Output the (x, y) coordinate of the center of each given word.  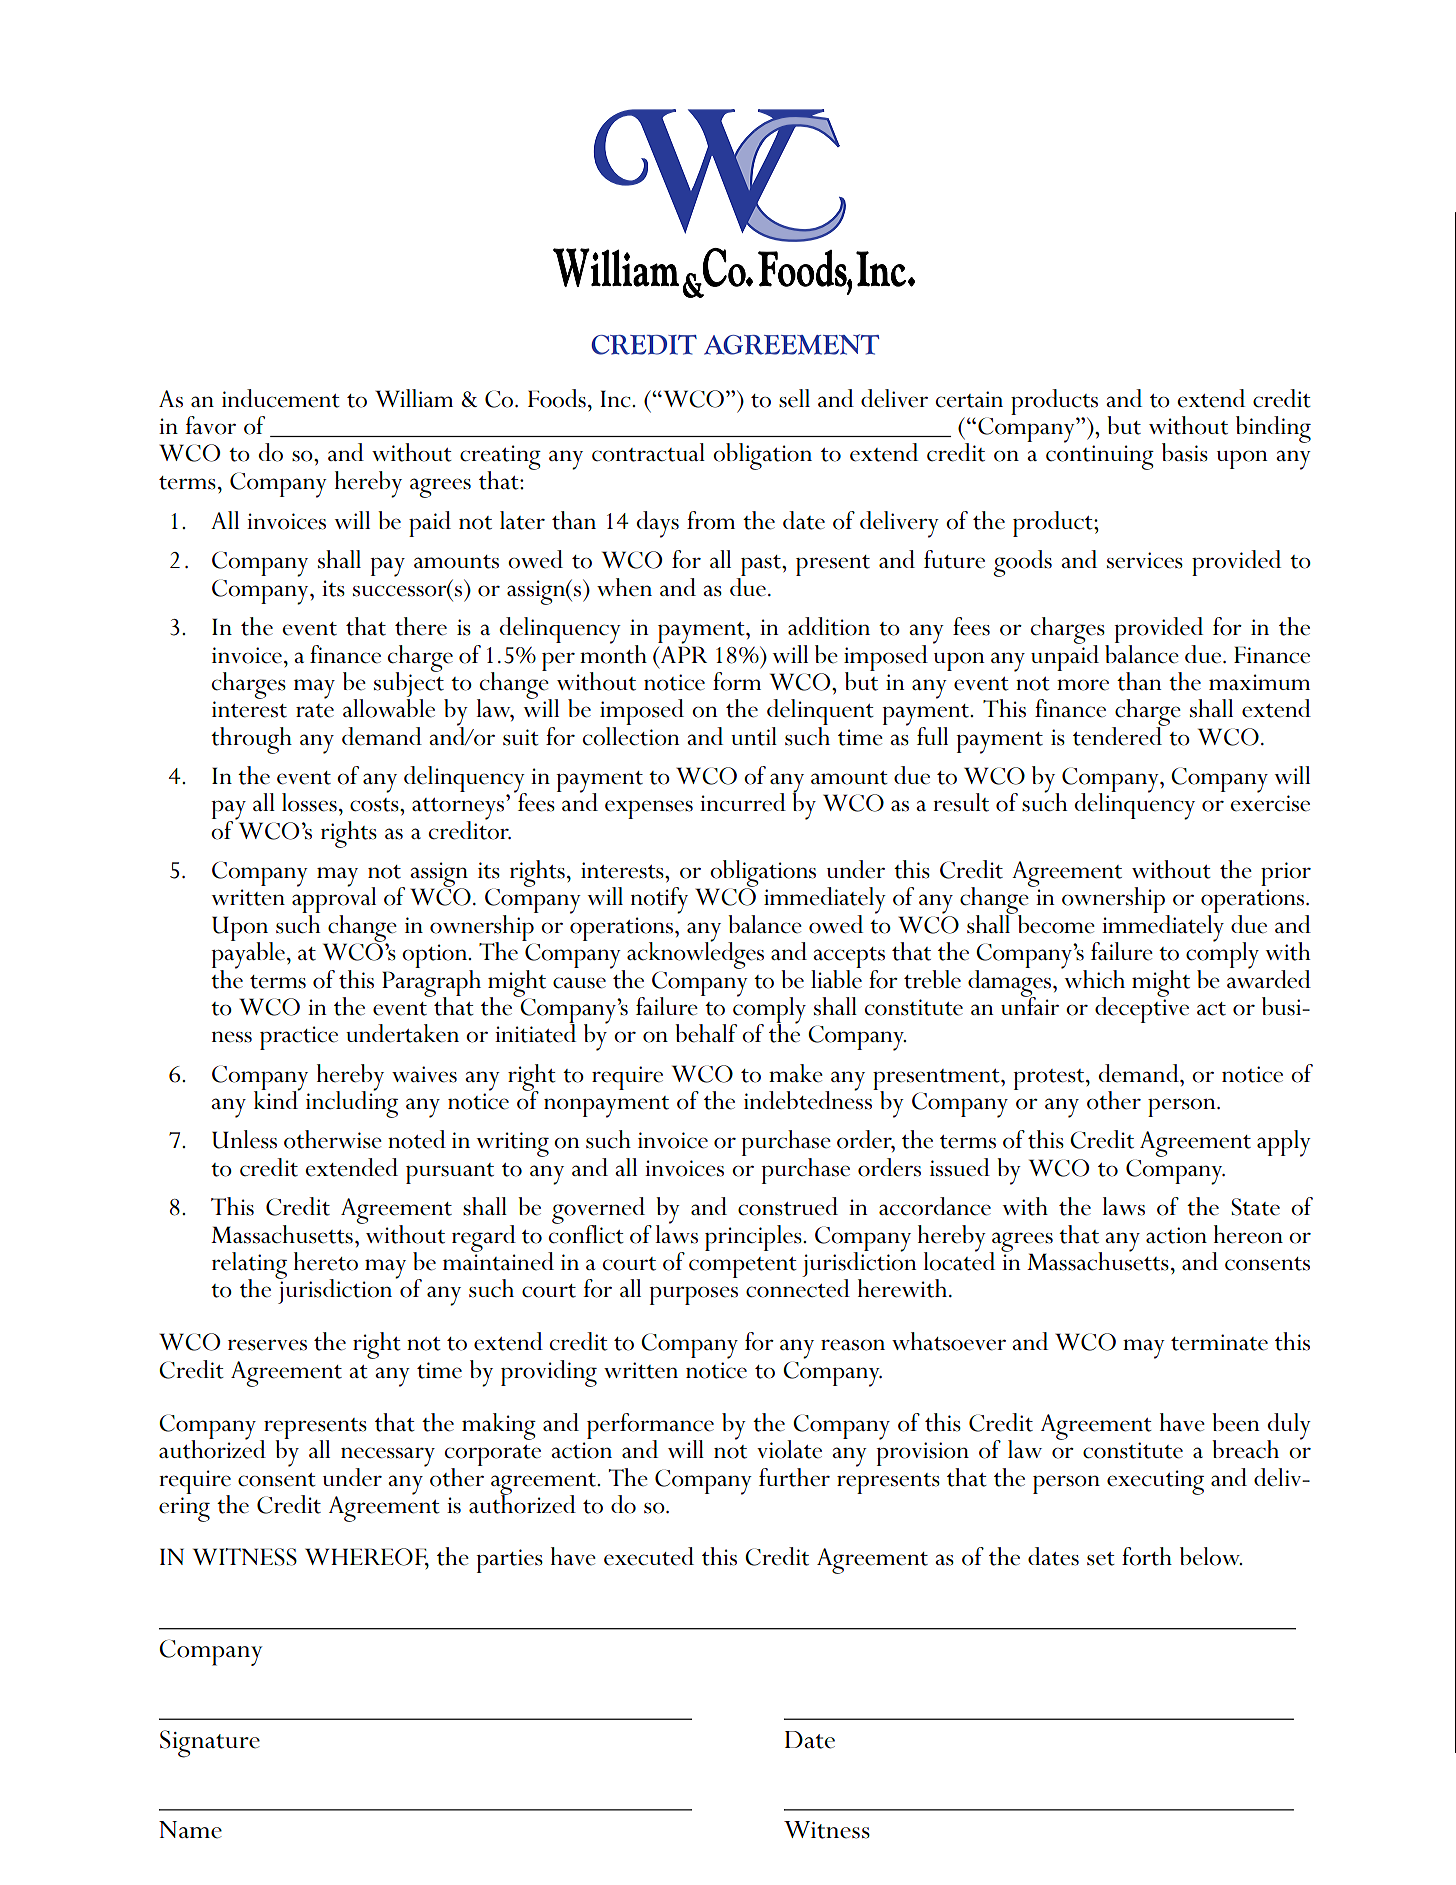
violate (789, 1449)
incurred (743, 802)
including (352, 1103)
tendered (1119, 735)
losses (309, 802)
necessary (388, 1458)
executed (649, 1556)
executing (1155, 1482)
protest (1050, 1079)
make (796, 1073)
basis (1185, 452)
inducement (281, 398)
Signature (210, 1744)
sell (794, 398)
